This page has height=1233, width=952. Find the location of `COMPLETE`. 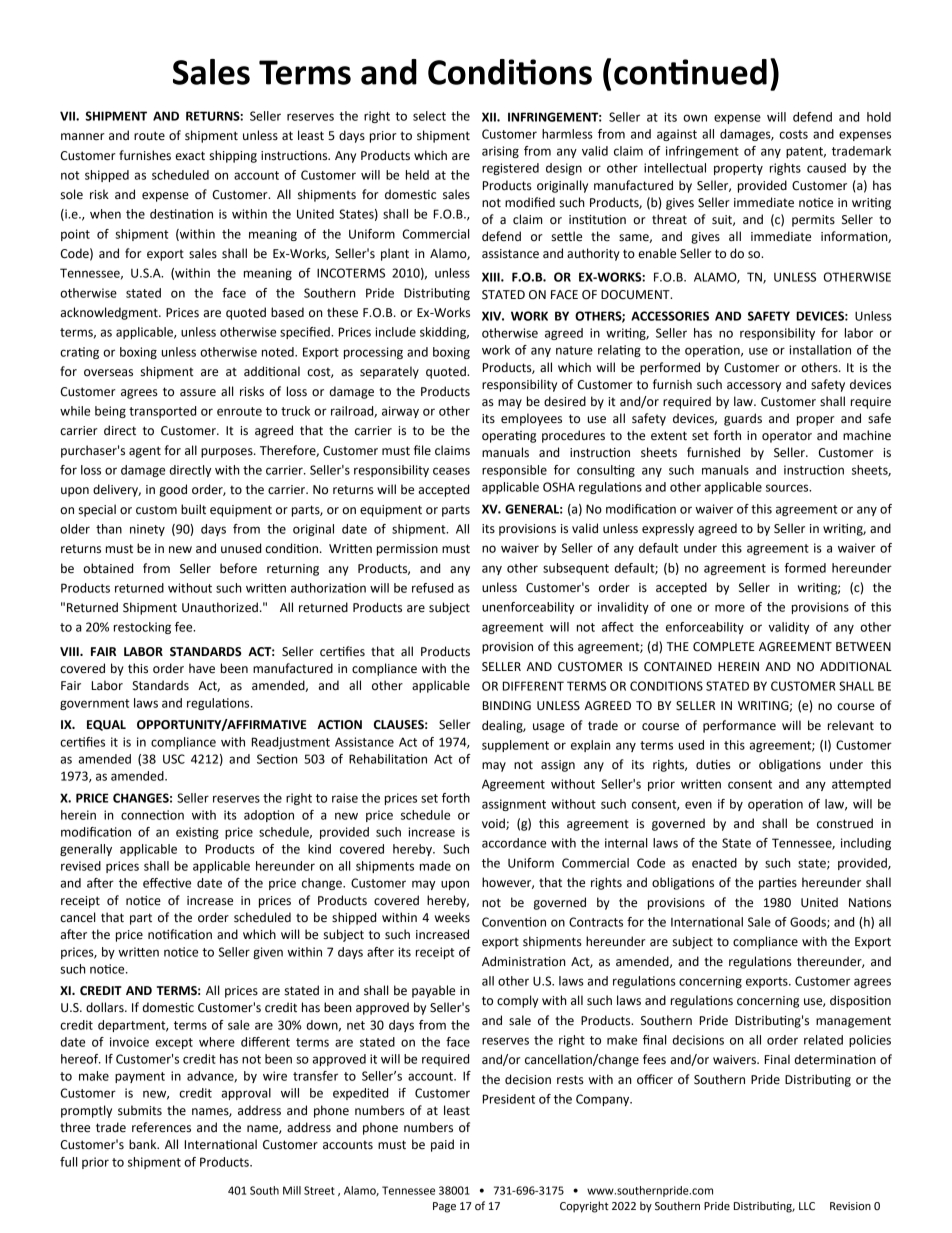

COMPLETE is located at coordinates (724, 647).
